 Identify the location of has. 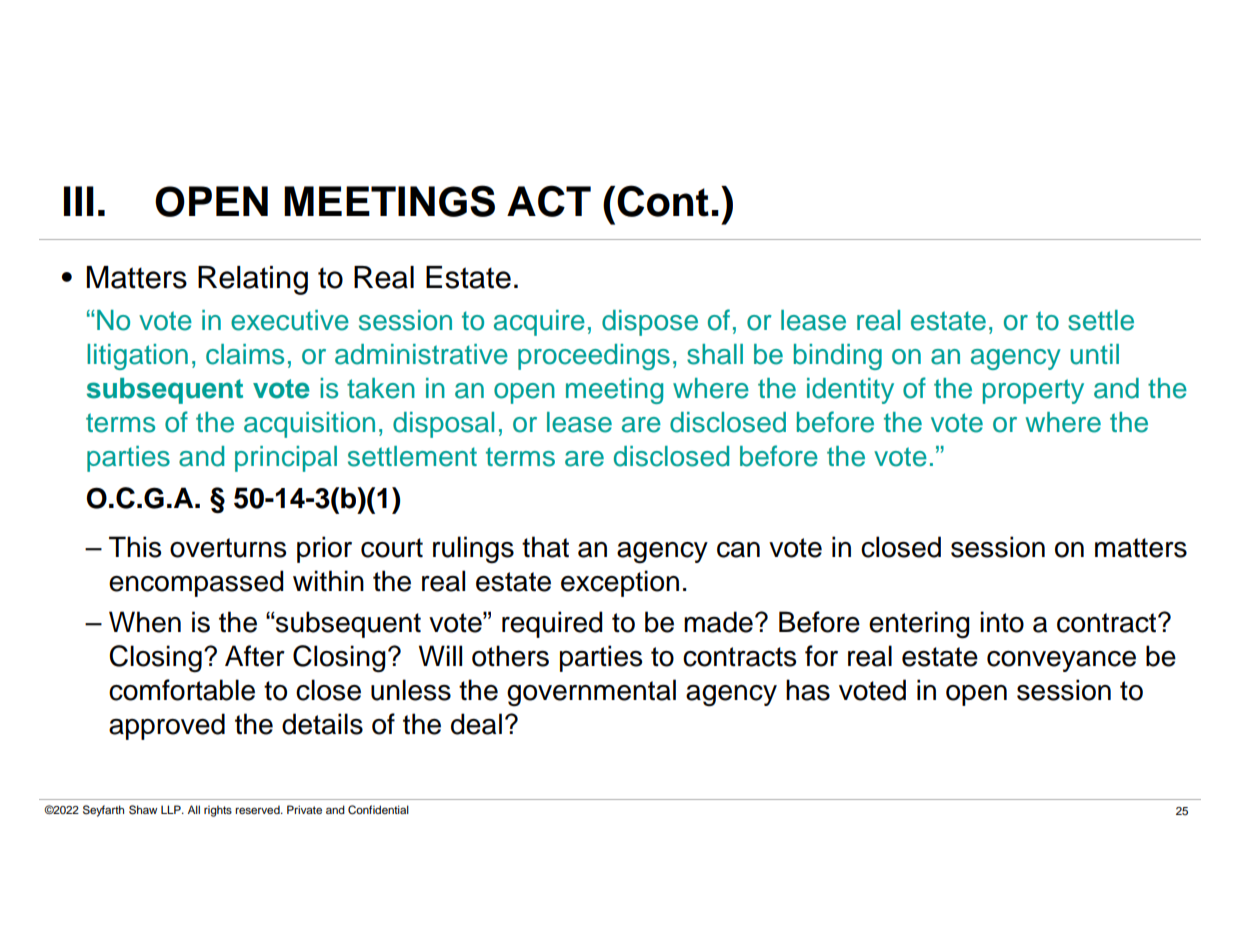
(808, 690).
